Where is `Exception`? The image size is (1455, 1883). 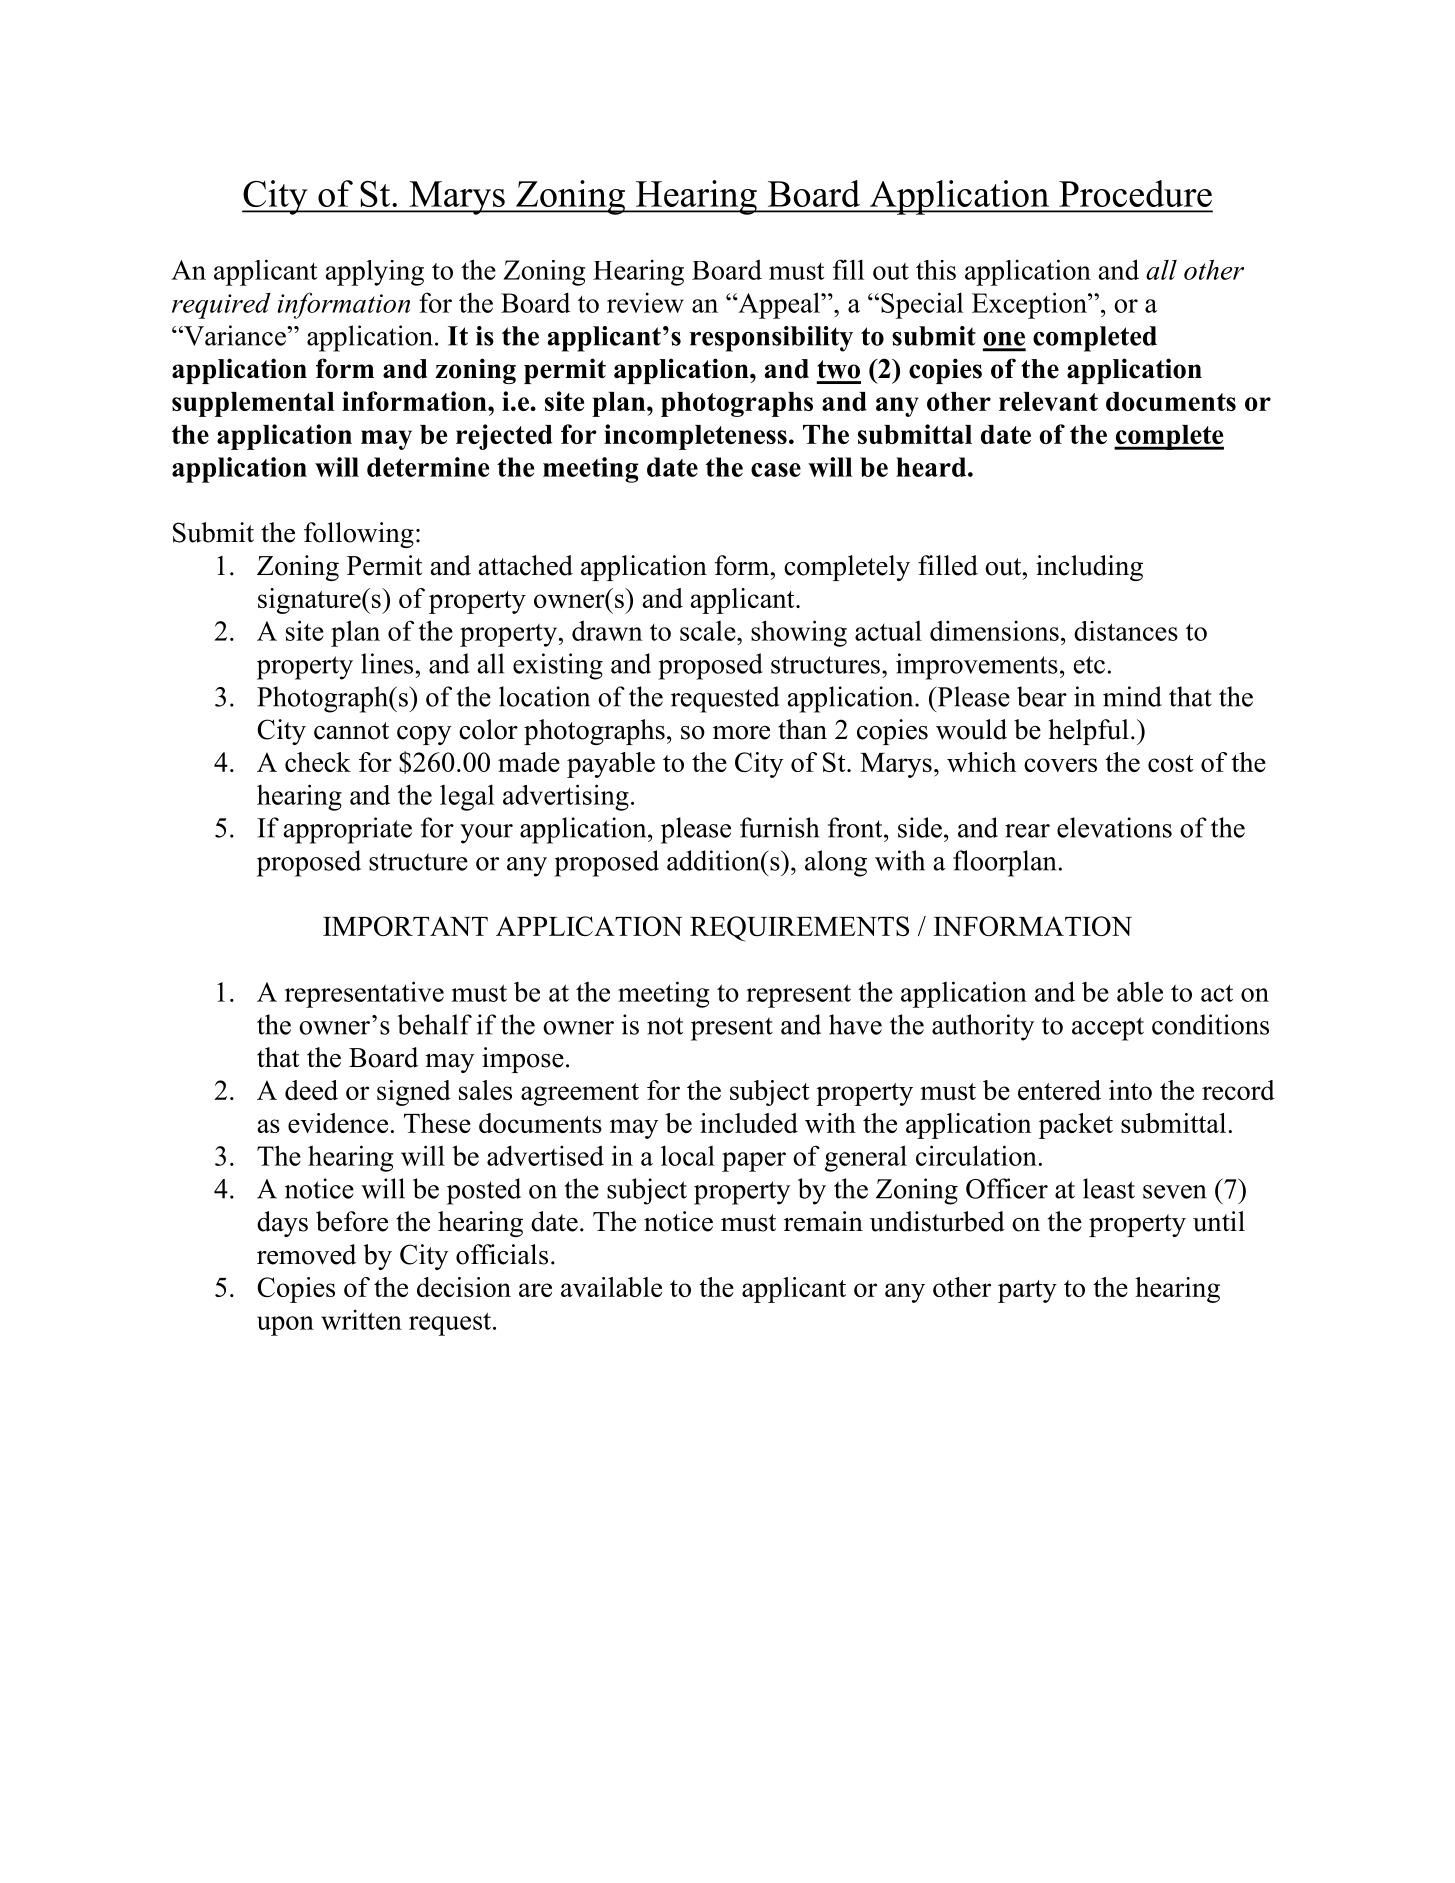 Exception is located at coordinates (1030, 305).
